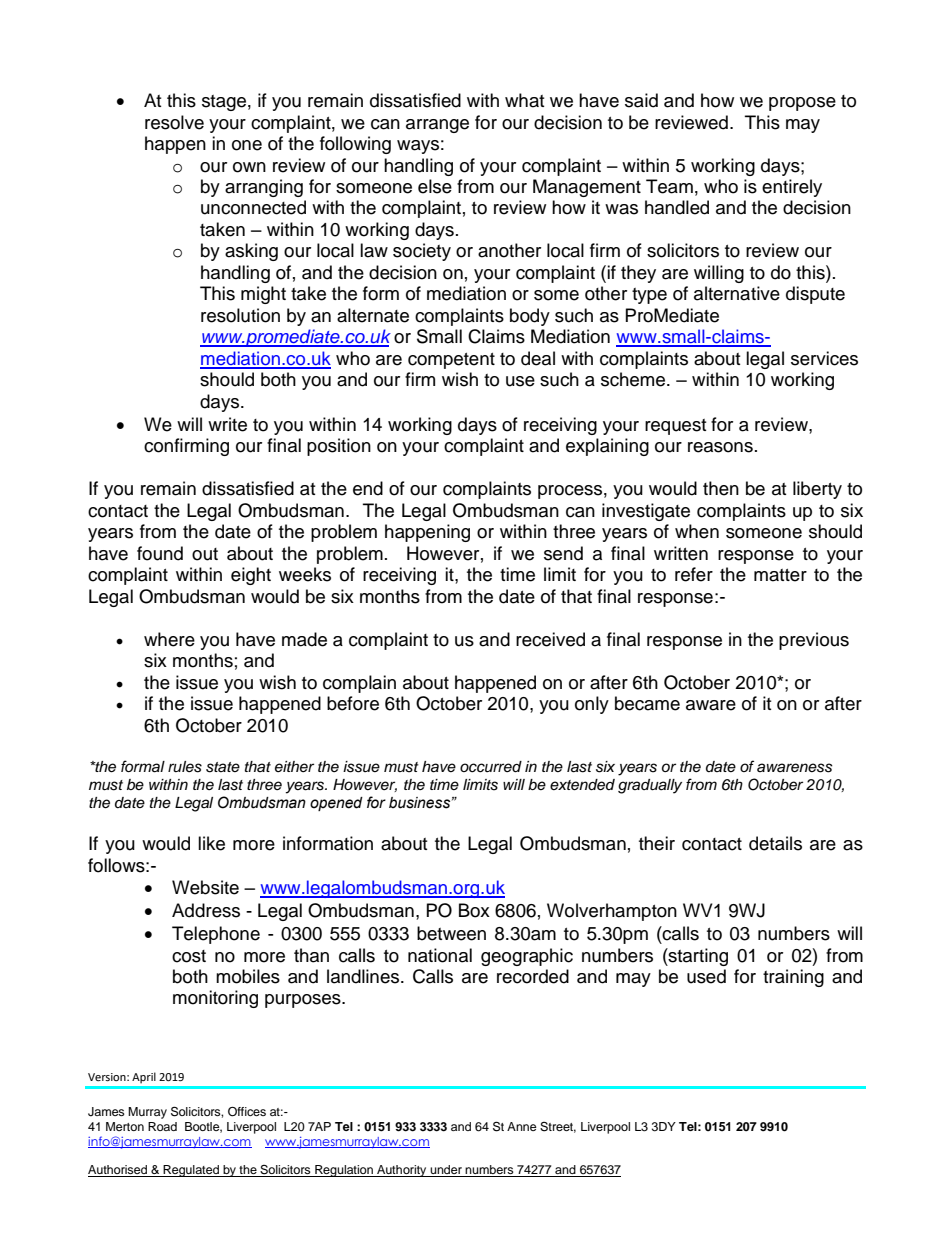  I want to click on where, so click(169, 639).
